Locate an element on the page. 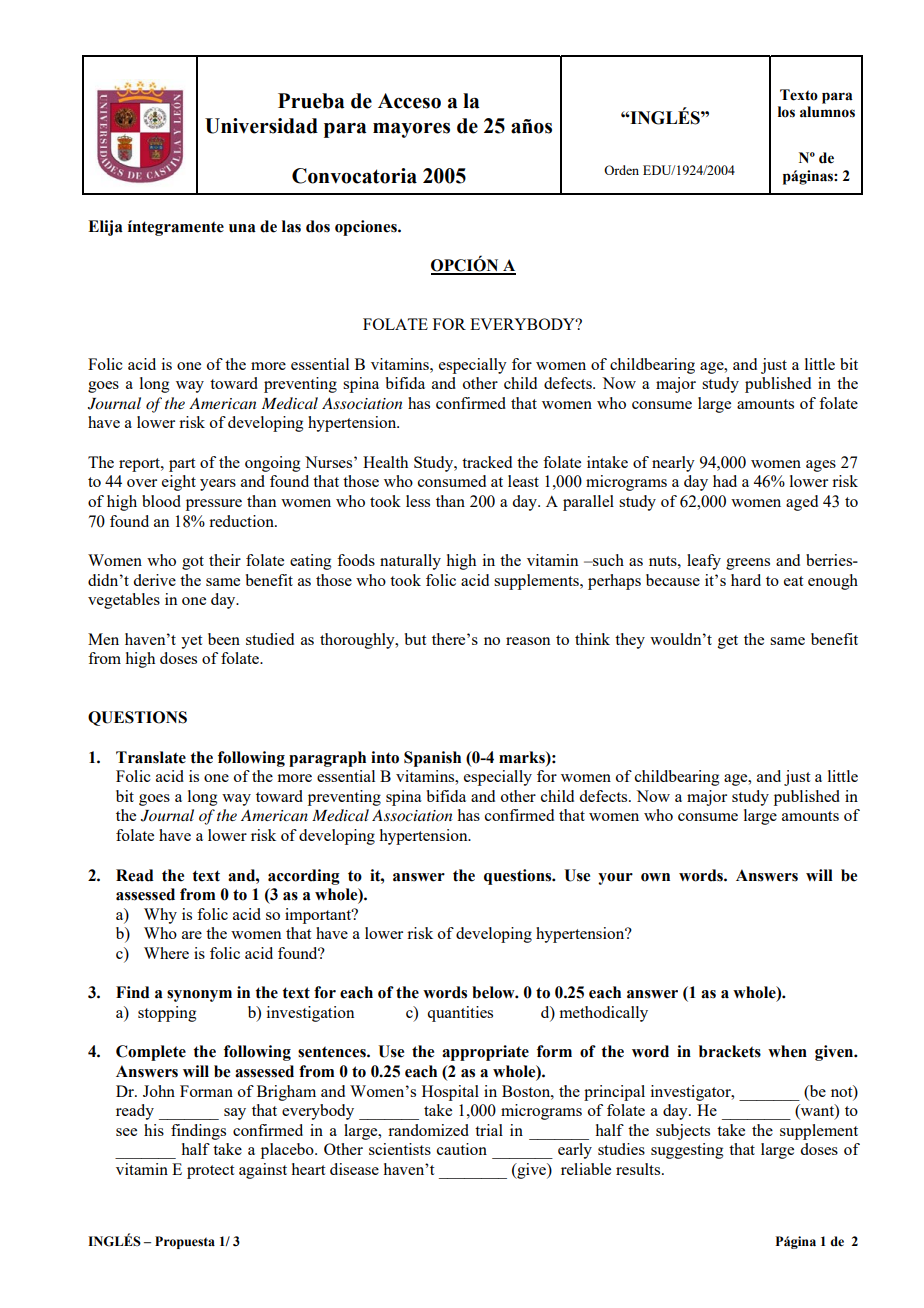 The height and width of the image is (1308, 924). Translate is located at coordinates (151, 757).
